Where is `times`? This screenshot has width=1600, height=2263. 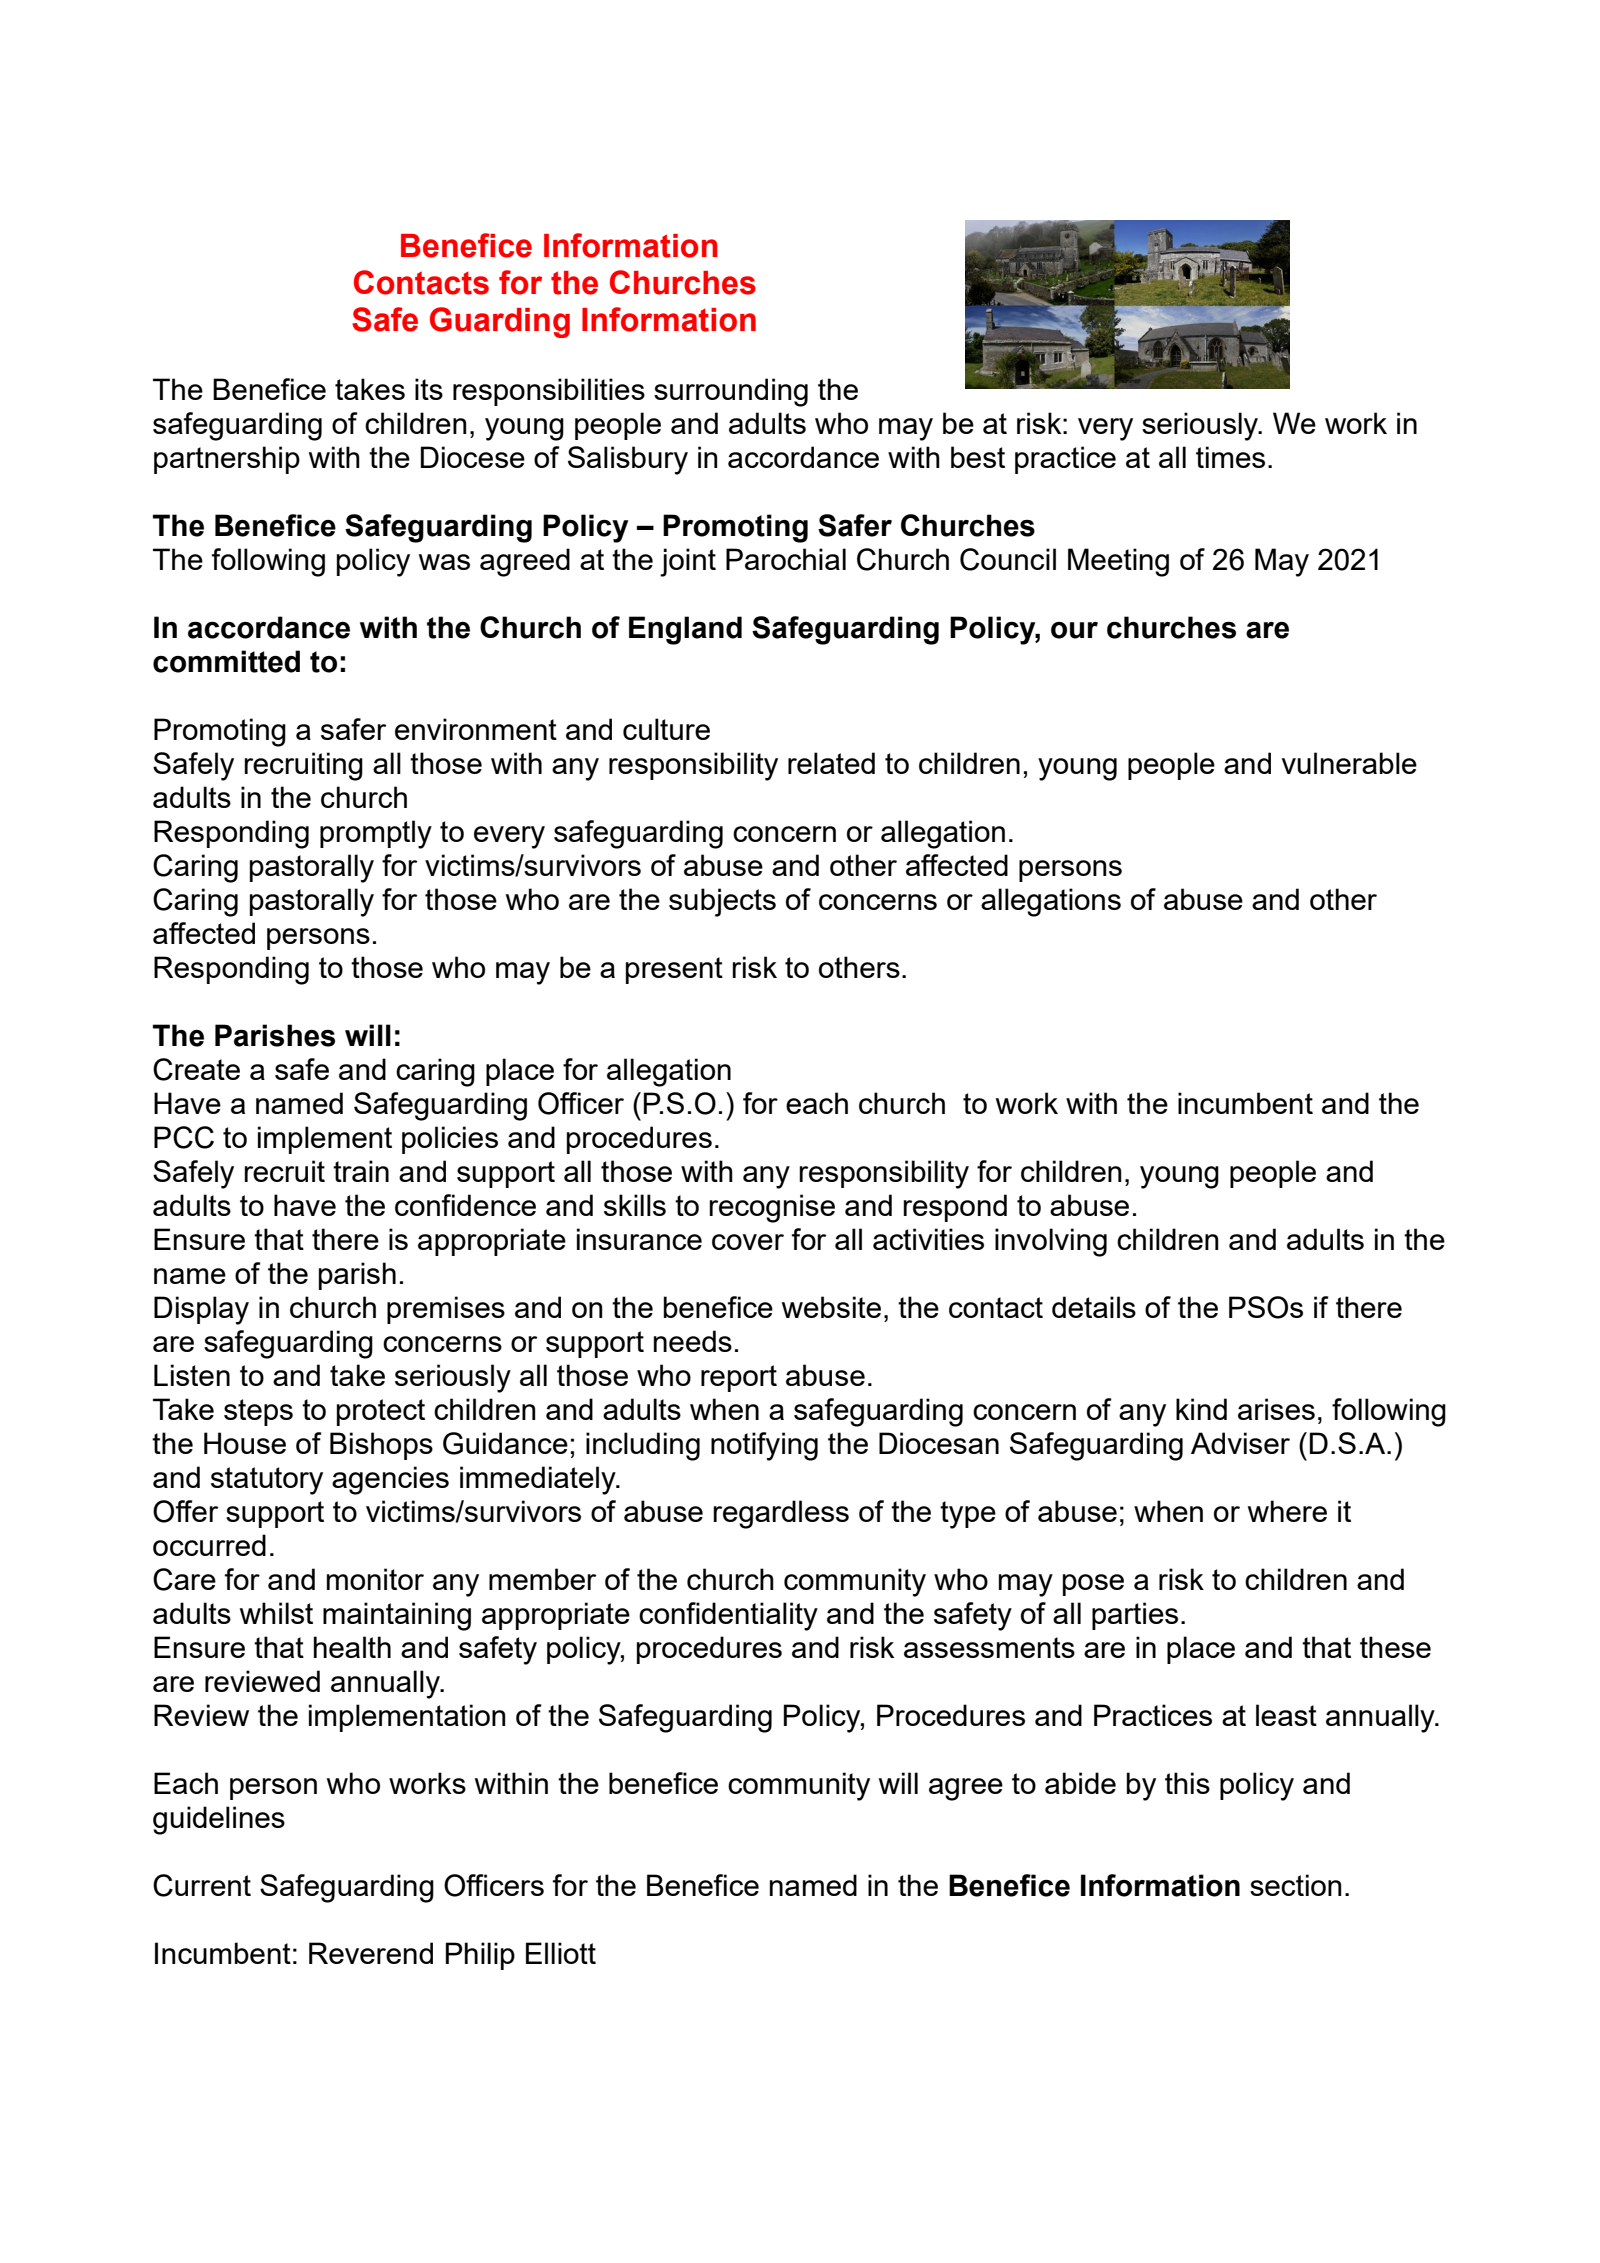
times is located at coordinates (1230, 457).
